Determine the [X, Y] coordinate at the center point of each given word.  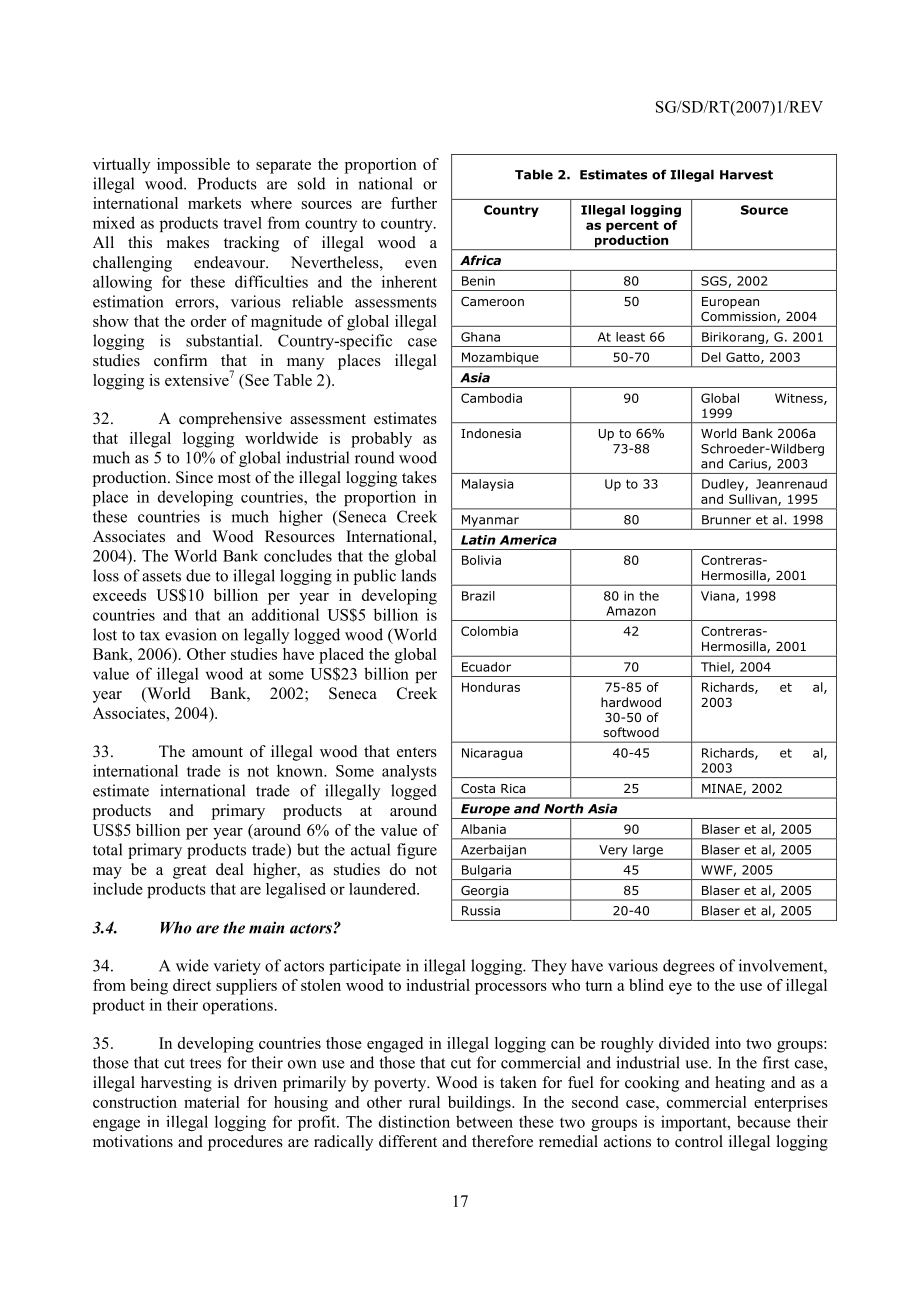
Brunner [726, 520]
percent [632, 227]
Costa [478, 788]
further [414, 203]
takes [419, 477]
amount [217, 752]
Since [194, 477]
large [648, 852]
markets [214, 203]
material [212, 1102]
